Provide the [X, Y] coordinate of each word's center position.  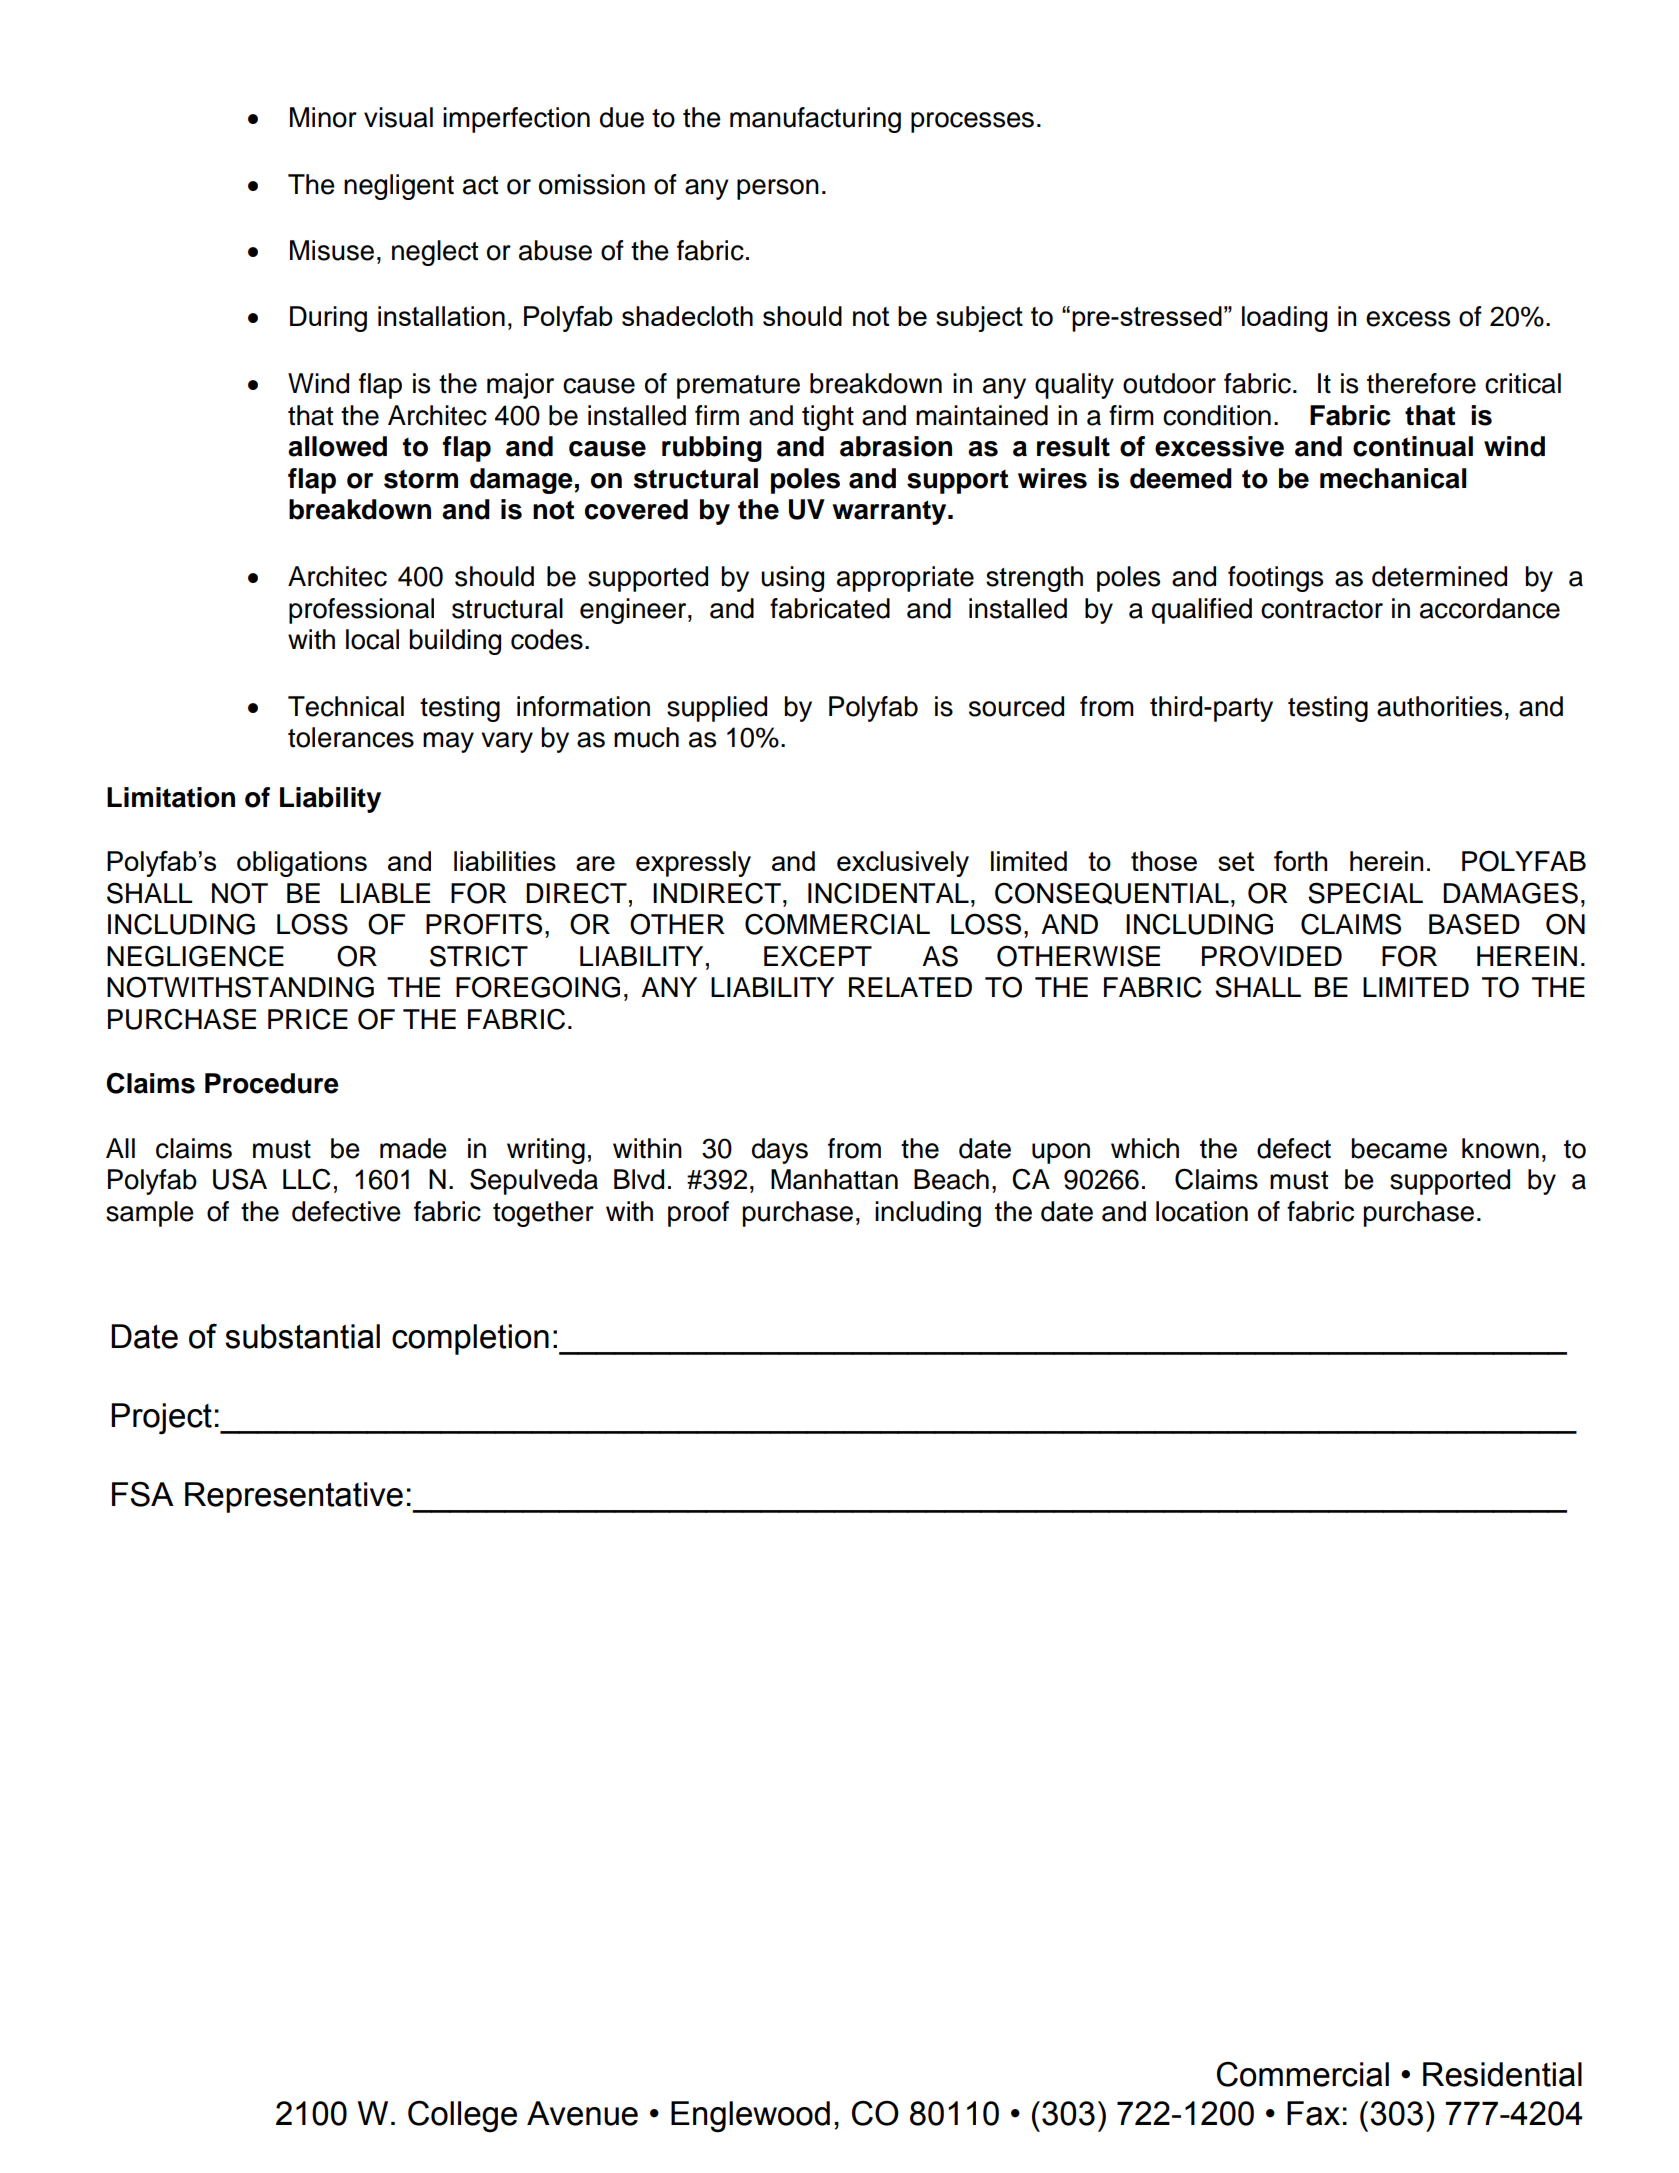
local [372, 639]
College [462, 2117]
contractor [1322, 609]
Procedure [272, 1083]
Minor [323, 117]
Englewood [750, 2117]
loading [1285, 319]
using [792, 579]
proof [698, 1214]
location [1202, 1211]
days [780, 1151]
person [778, 189]
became [1399, 1148]
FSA [143, 1494]
